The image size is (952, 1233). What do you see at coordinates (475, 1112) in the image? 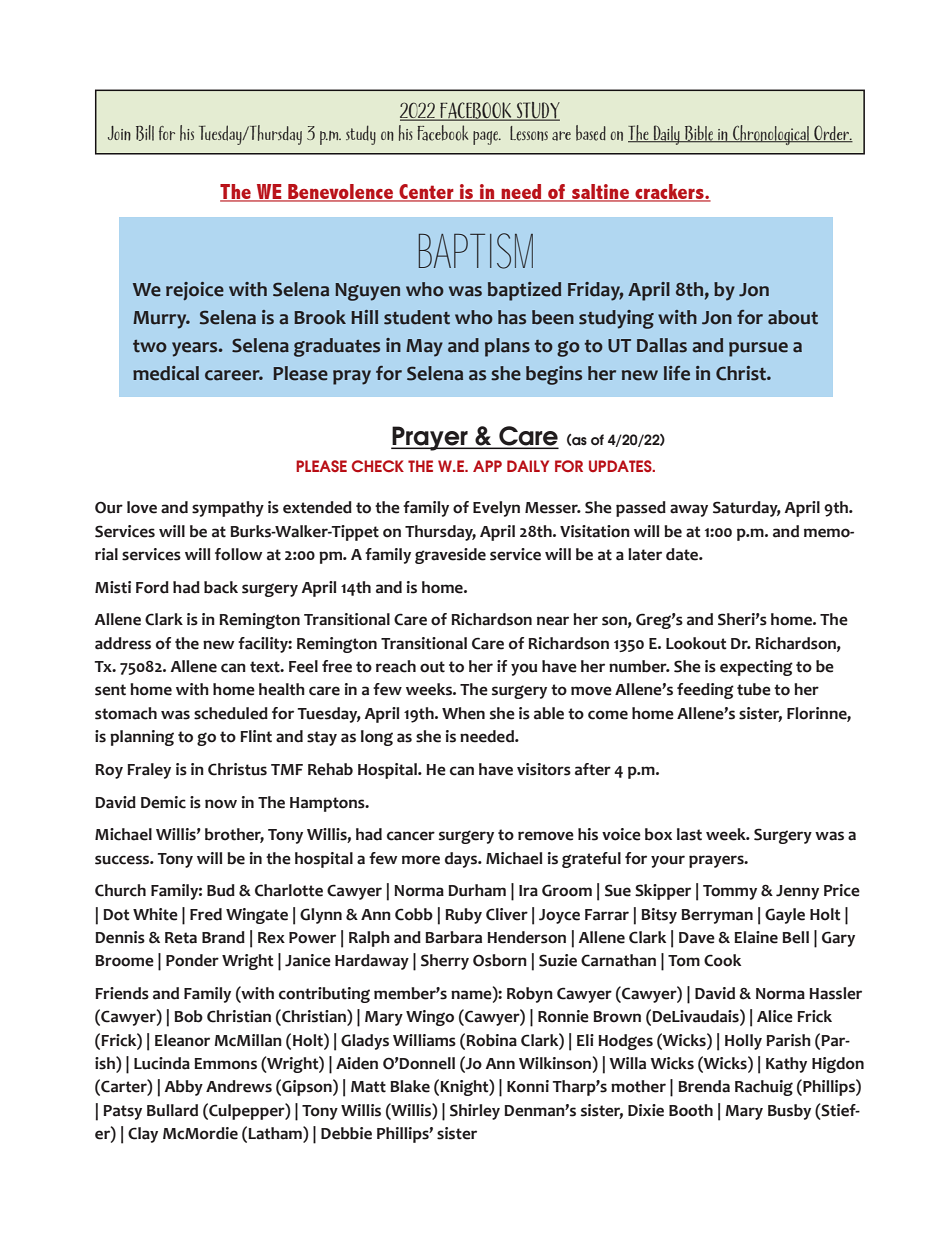
I see `Shirley` at bounding box center [475, 1112].
